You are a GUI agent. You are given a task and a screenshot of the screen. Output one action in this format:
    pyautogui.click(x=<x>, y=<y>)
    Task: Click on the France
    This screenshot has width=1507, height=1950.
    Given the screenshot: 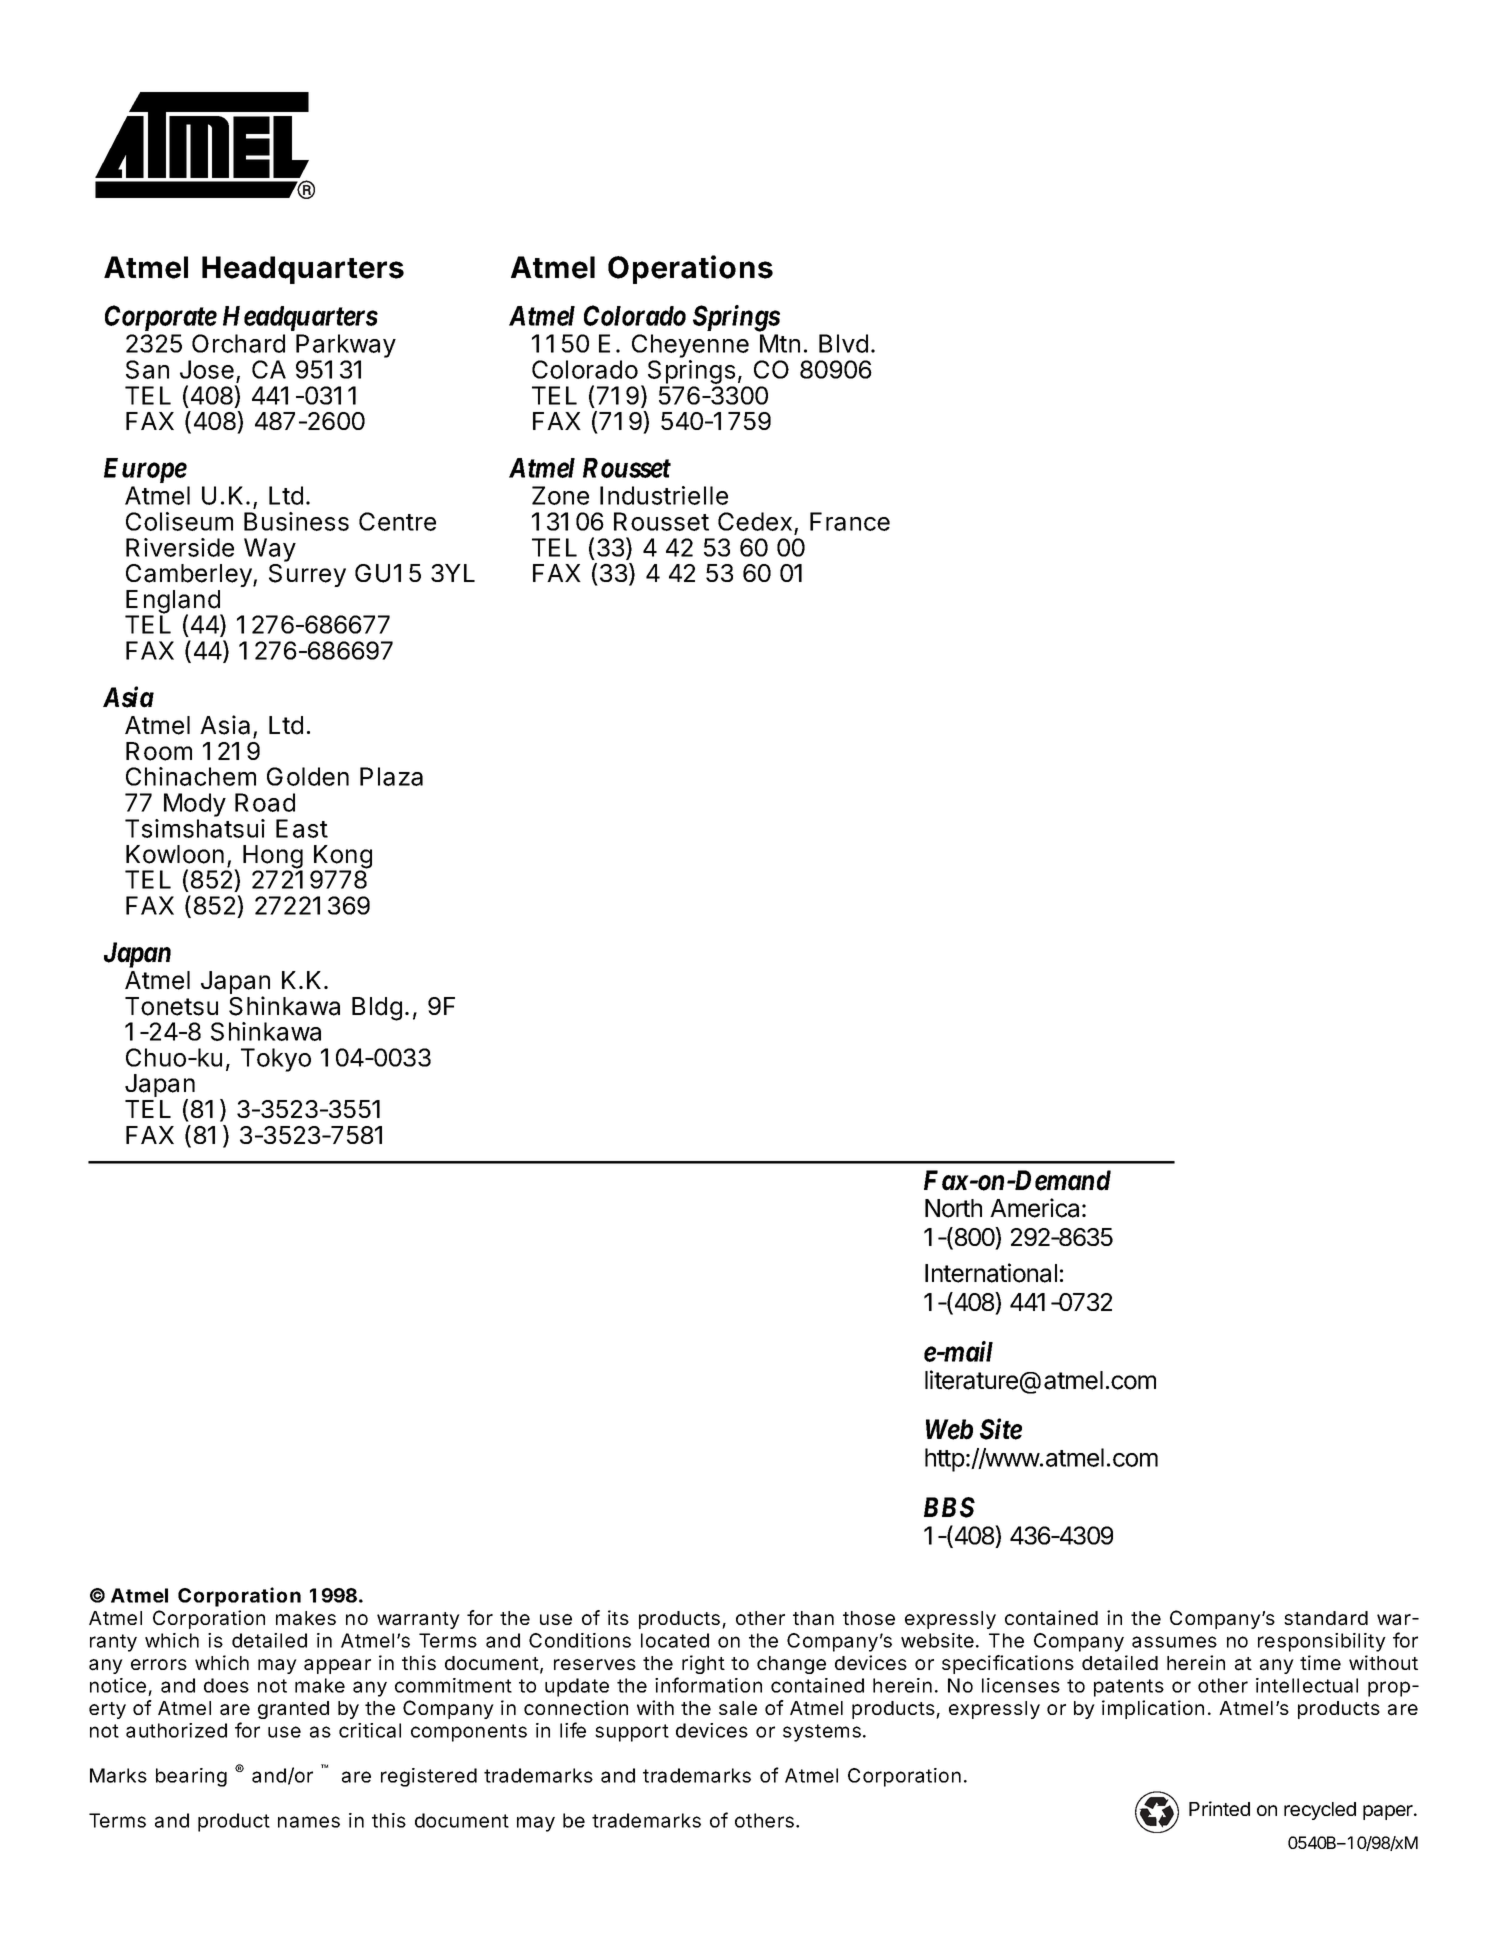 What is the action you would take?
    pyautogui.click(x=850, y=521)
